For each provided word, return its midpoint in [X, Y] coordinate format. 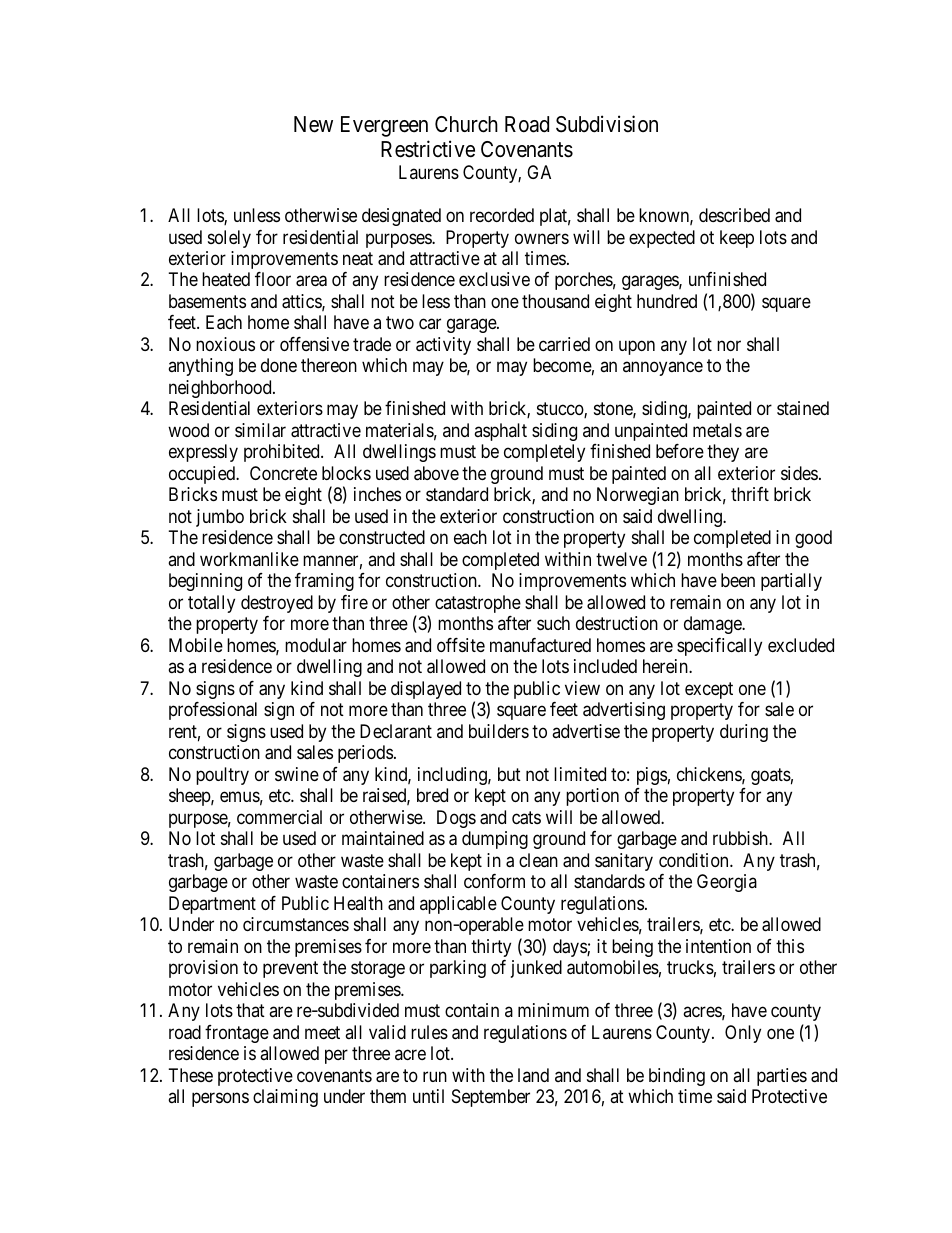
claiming [285, 1098]
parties [782, 1077]
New [313, 124]
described [734, 215]
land [533, 1075]
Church [466, 124]
